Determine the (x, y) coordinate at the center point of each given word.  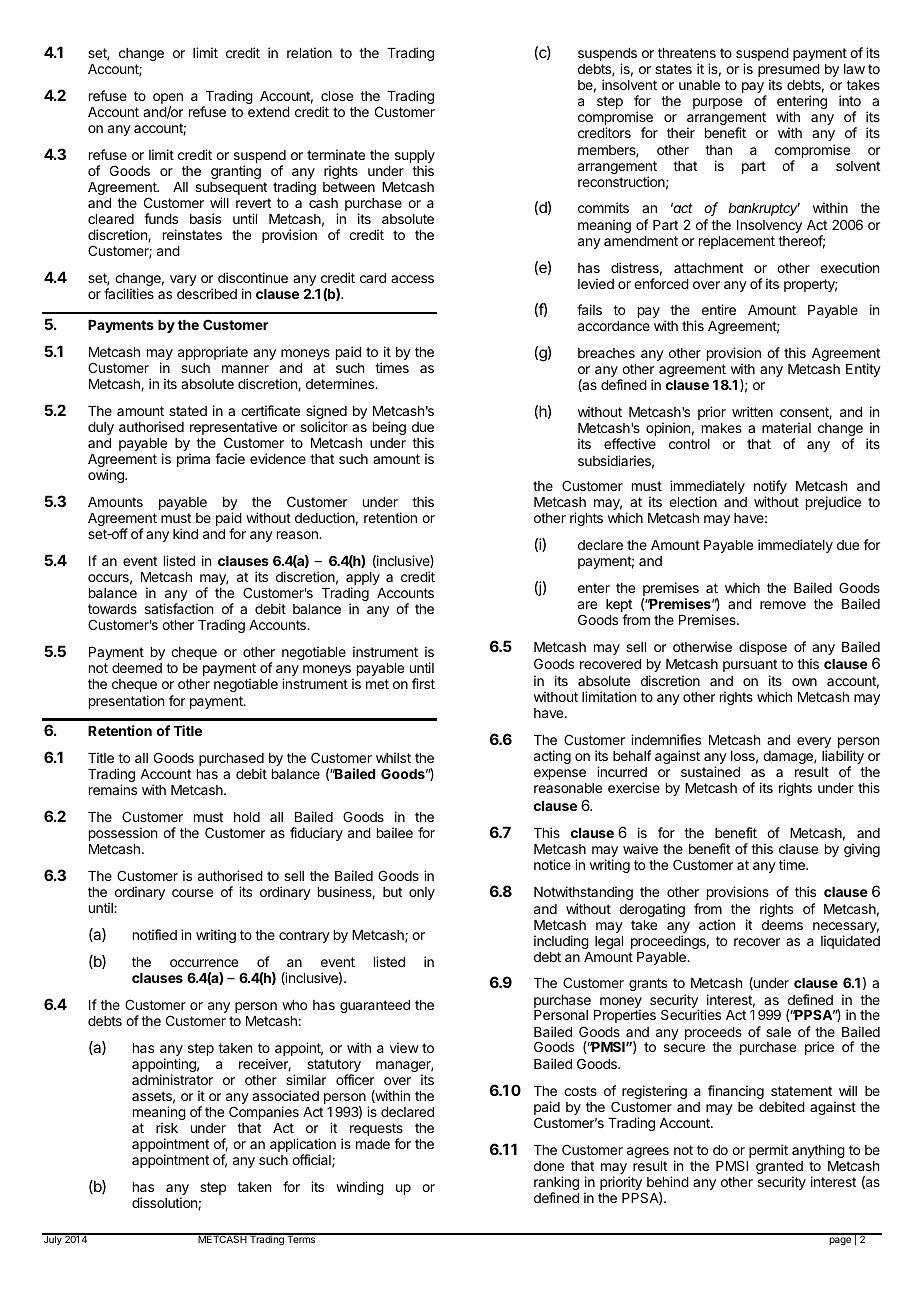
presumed (789, 72)
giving (862, 850)
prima (193, 460)
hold (247, 817)
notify (770, 488)
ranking (556, 1184)
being (389, 428)
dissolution (165, 1203)
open (168, 100)
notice (552, 864)
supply (415, 158)
